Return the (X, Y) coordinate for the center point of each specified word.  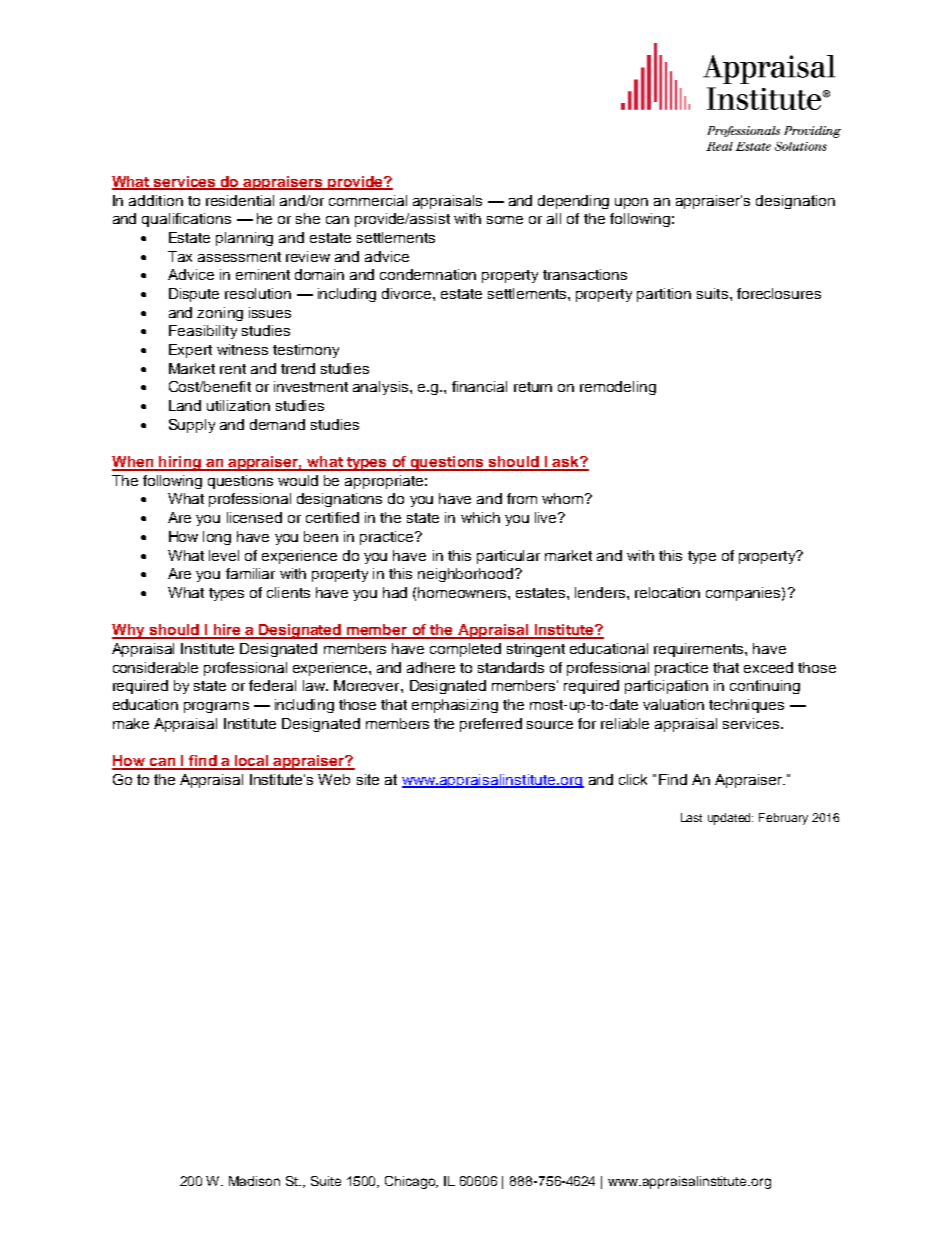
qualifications (186, 220)
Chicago (411, 1182)
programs (216, 707)
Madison (254, 1181)
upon (631, 203)
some (505, 220)
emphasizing (455, 706)
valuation (673, 704)
